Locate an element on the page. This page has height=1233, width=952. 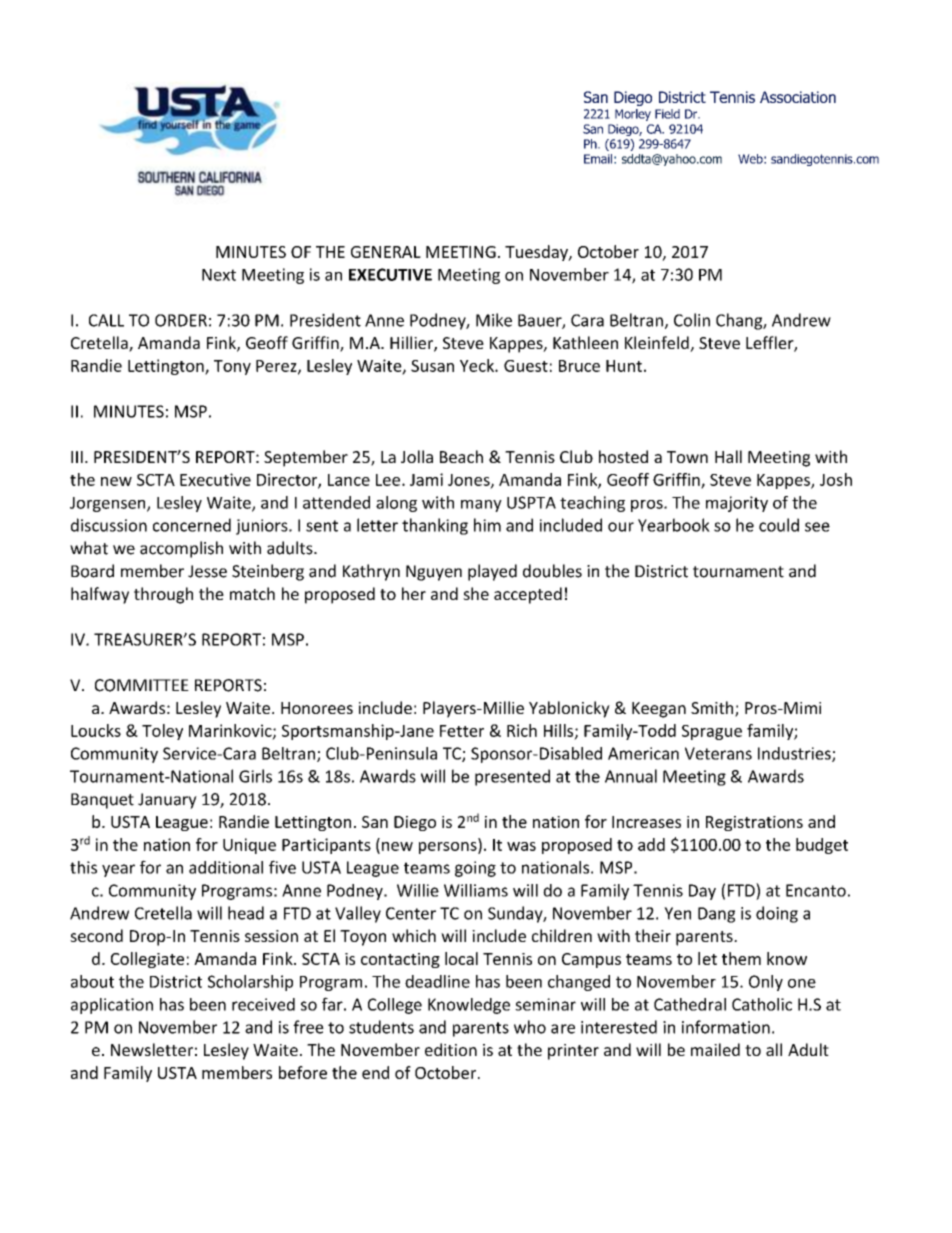
she is located at coordinates (476, 593).
